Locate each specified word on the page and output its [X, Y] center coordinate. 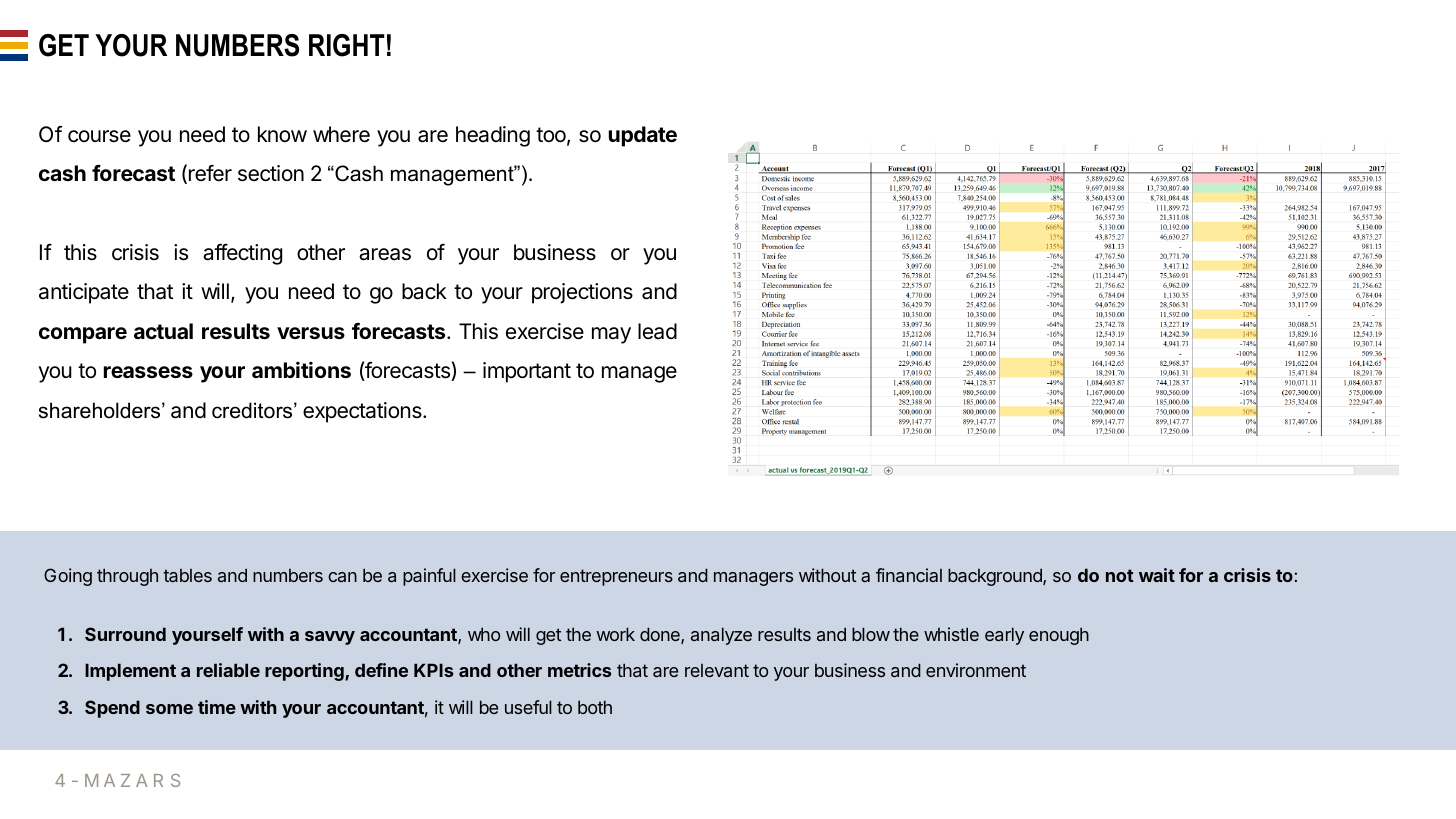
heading [493, 136]
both [595, 707]
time [217, 707]
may [611, 335]
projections [582, 293]
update [643, 136]
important [527, 372]
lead [657, 331]
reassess [148, 372]
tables [187, 575]
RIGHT [347, 45]
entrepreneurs [616, 577]
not [1120, 575]
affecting [242, 254]
